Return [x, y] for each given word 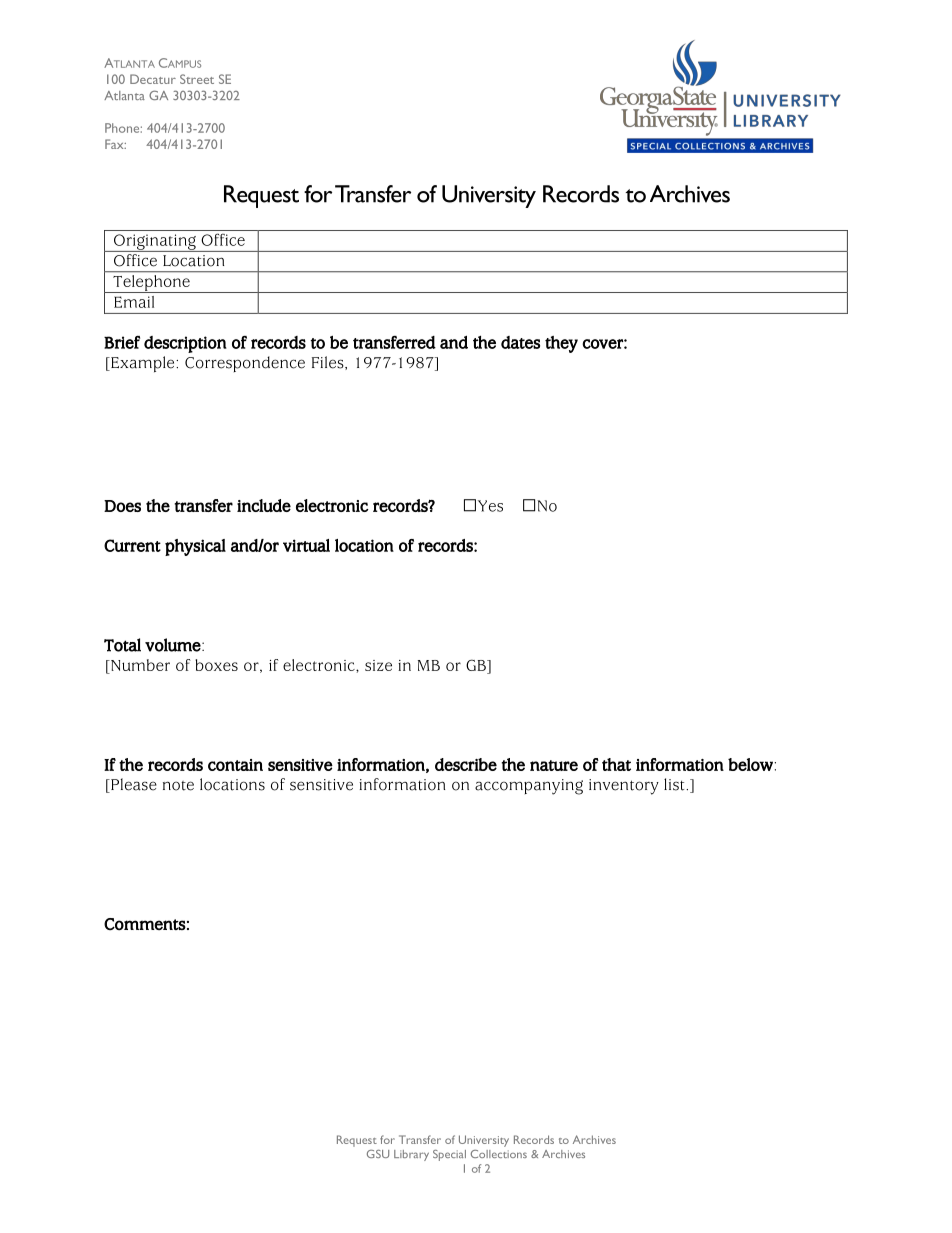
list [675, 784]
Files [329, 363]
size [378, 665]
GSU [378, 1154]
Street [197, 79]
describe [466, 764]
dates [520, 342]
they [561, 344]
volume [174, 645]
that [616, 764]
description [185, 344]
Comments [145, 924]
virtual [306, 545]
